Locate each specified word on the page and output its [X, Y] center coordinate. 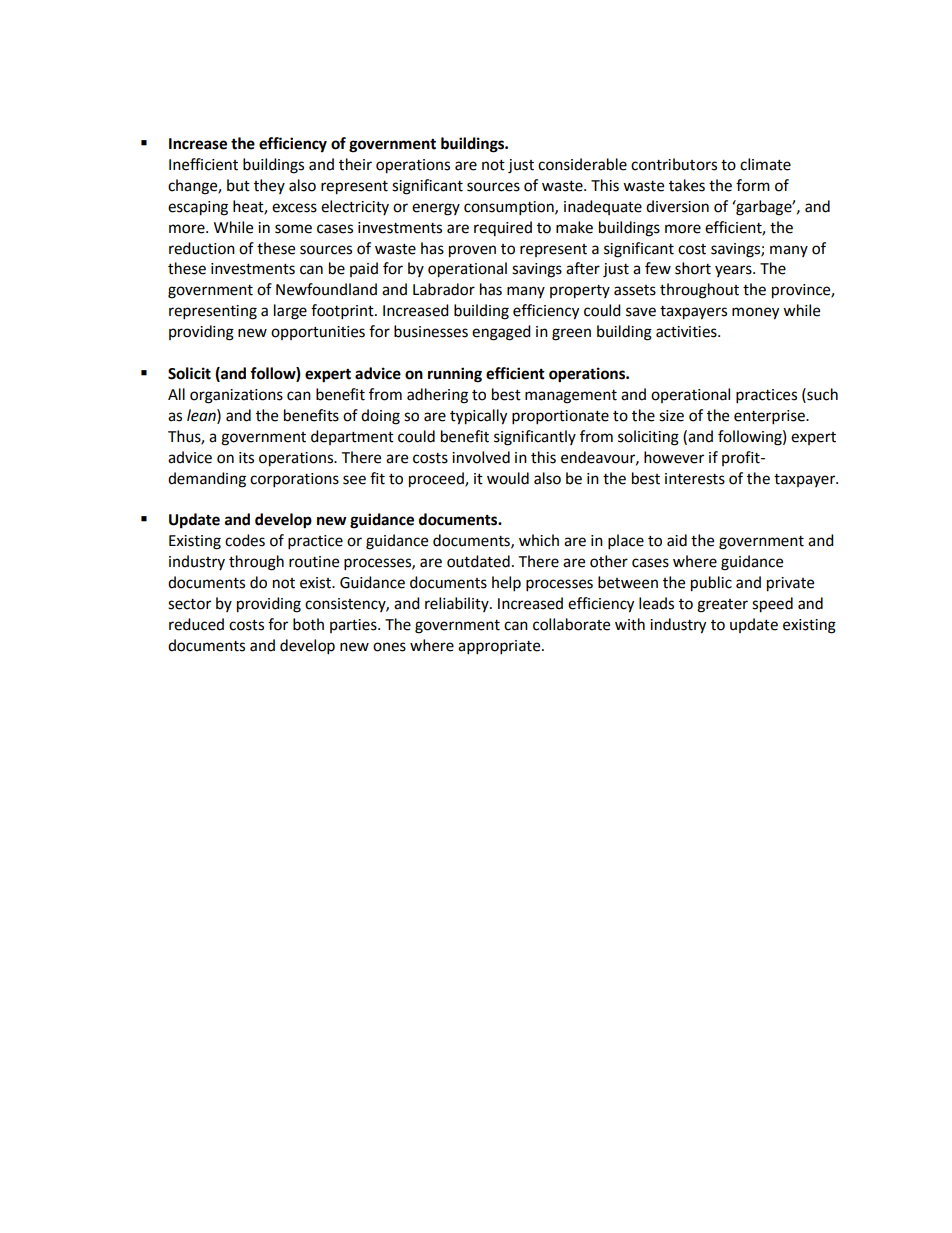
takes [687, 185]
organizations [236, 396]
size [671, 416]
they [269, 186]
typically [478, 417]
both [308, 624]
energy [436, 209]
